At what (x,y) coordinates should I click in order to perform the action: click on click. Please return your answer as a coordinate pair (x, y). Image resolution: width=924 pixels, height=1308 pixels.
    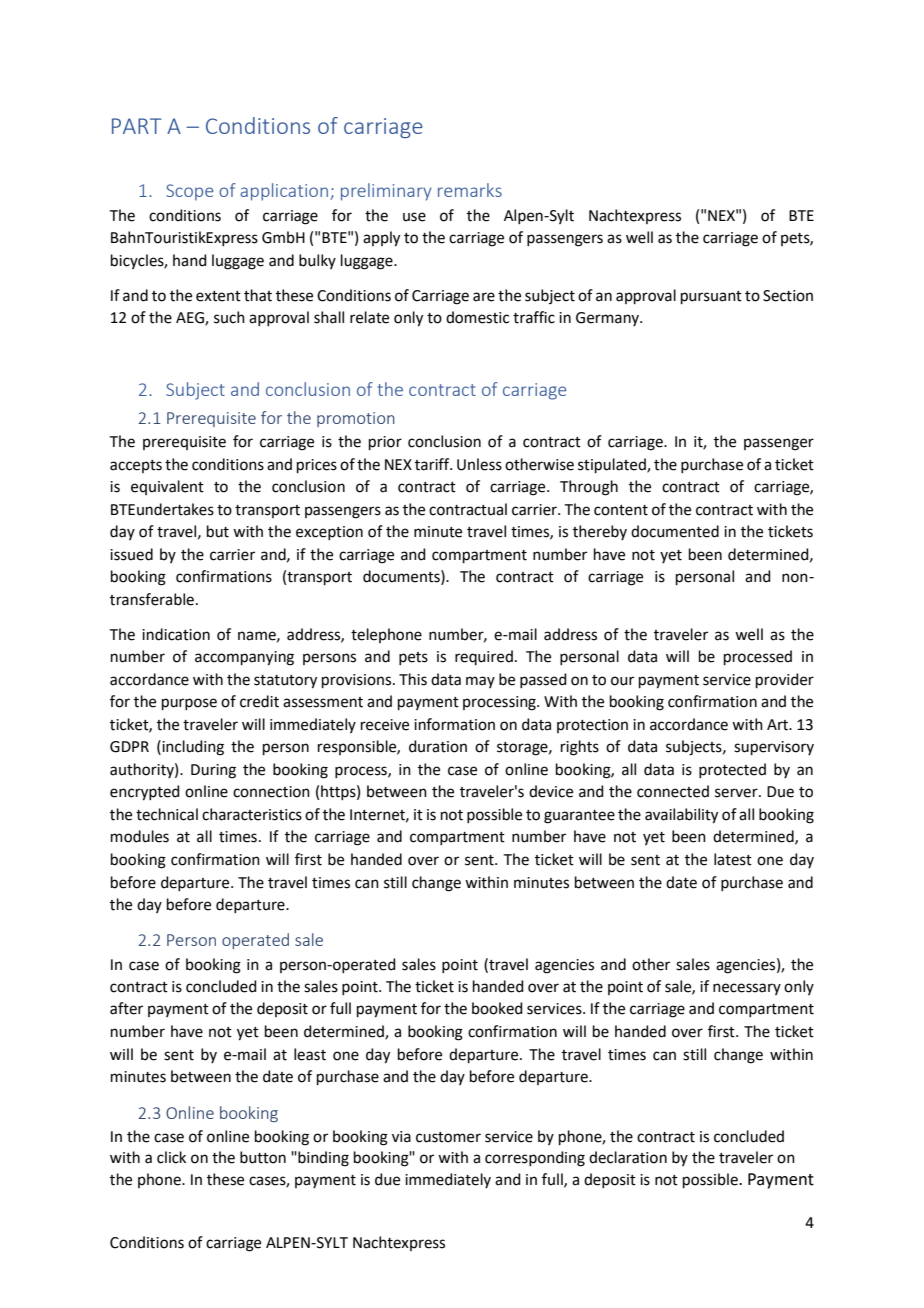
    Looking at the image, I should click on (171, 1157).
